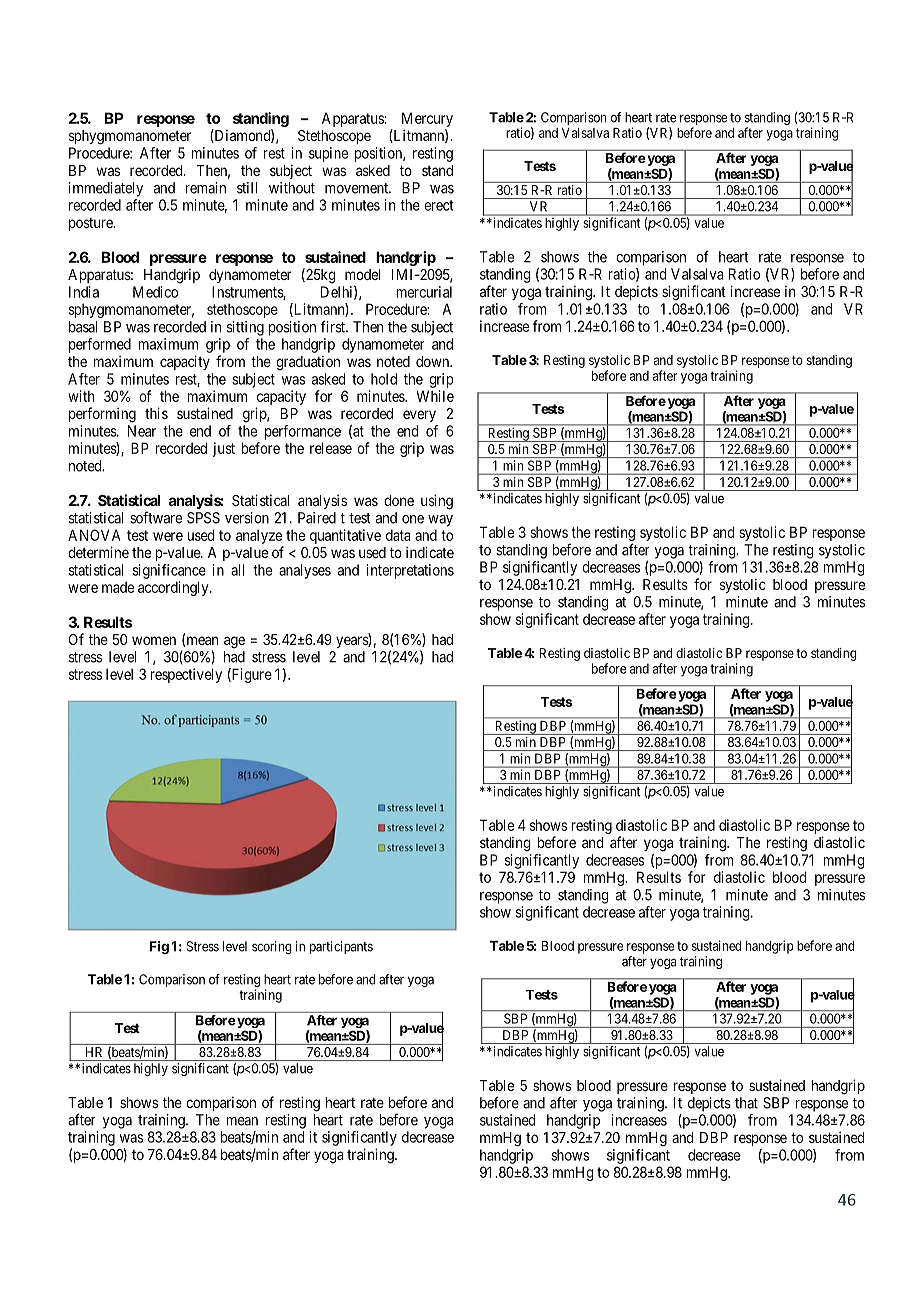 The image size is (924, 1308). Describe the element at coordinates (305, 571) in the screenshot. I see `analyses` at that location.
